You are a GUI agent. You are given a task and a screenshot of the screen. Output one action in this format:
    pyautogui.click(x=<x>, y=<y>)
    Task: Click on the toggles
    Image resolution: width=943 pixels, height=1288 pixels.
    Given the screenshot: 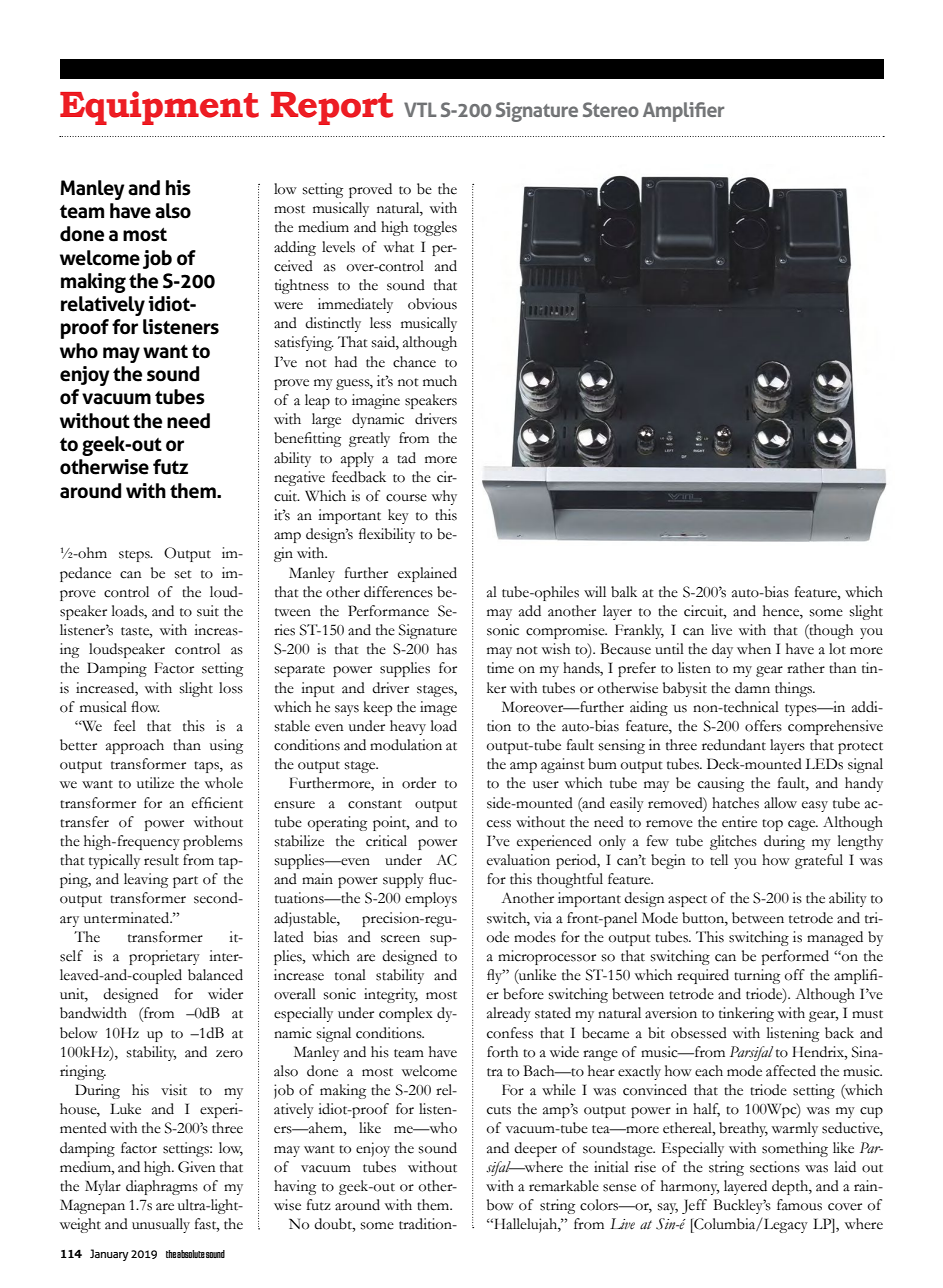 What is the action you would take?
    pyautogui.click(x=435, y=228)
